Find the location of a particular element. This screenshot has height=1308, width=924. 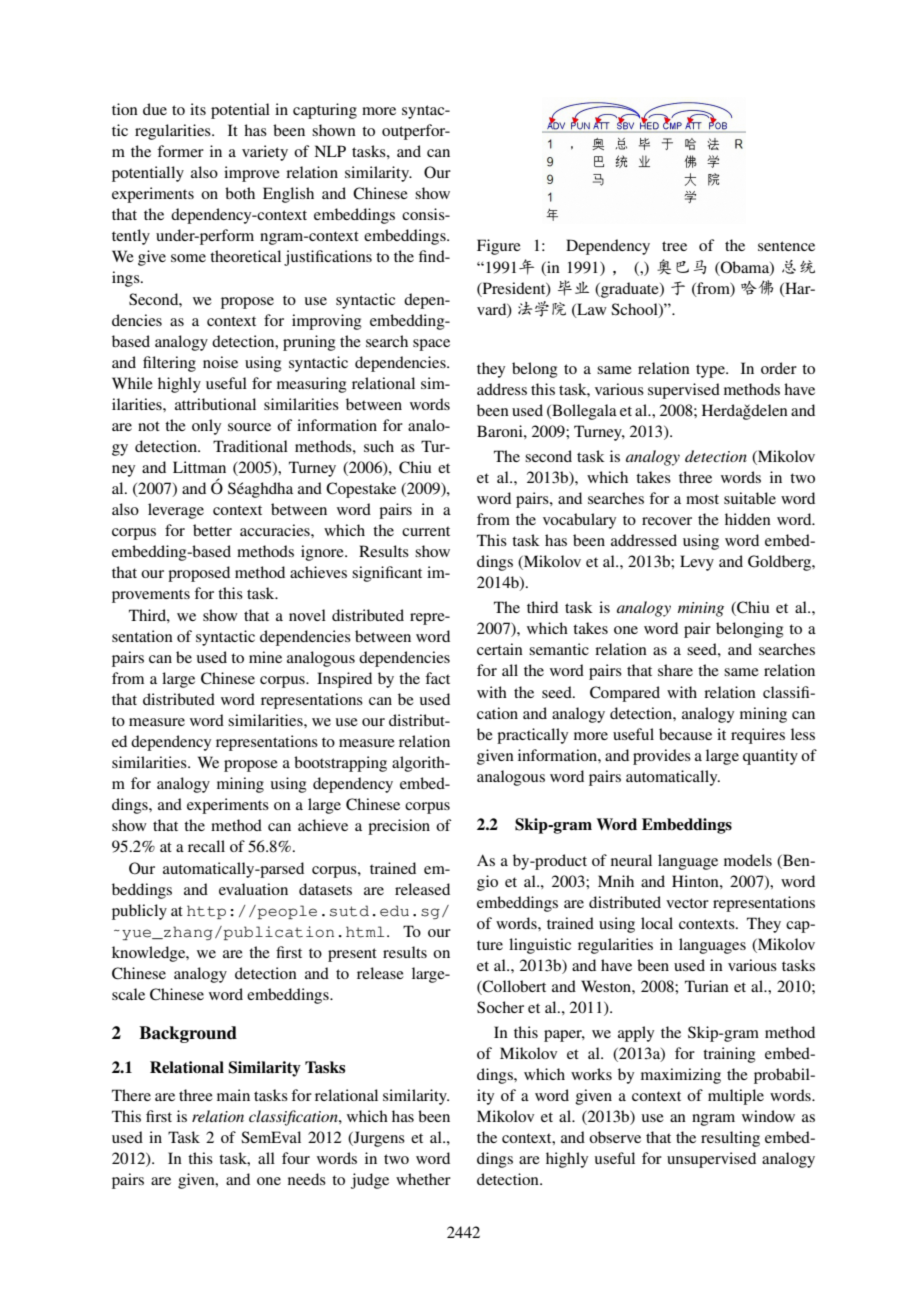

Figure is located at coordinates (499, 247).
